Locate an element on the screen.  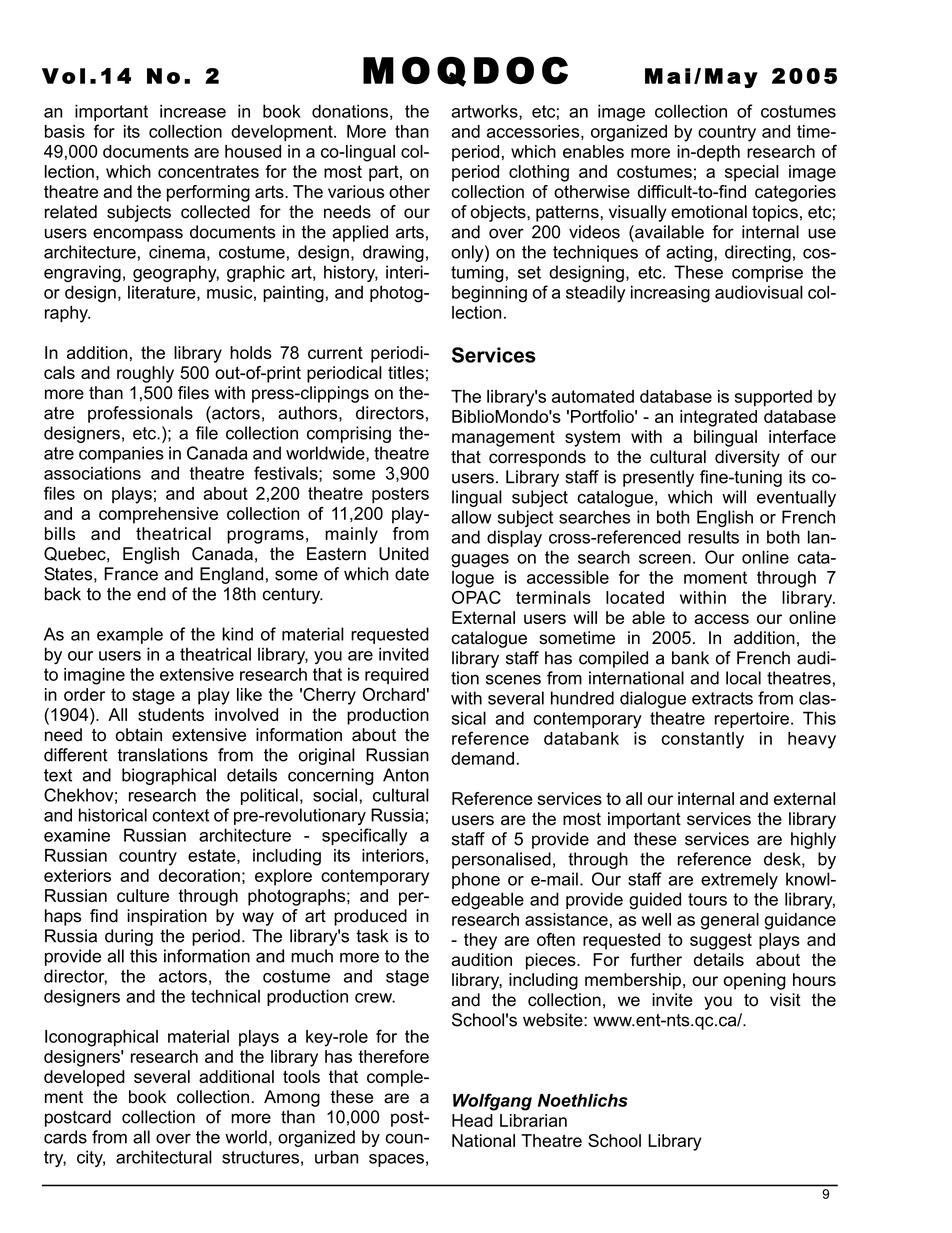
allow is located at coordinates (471, 517).
